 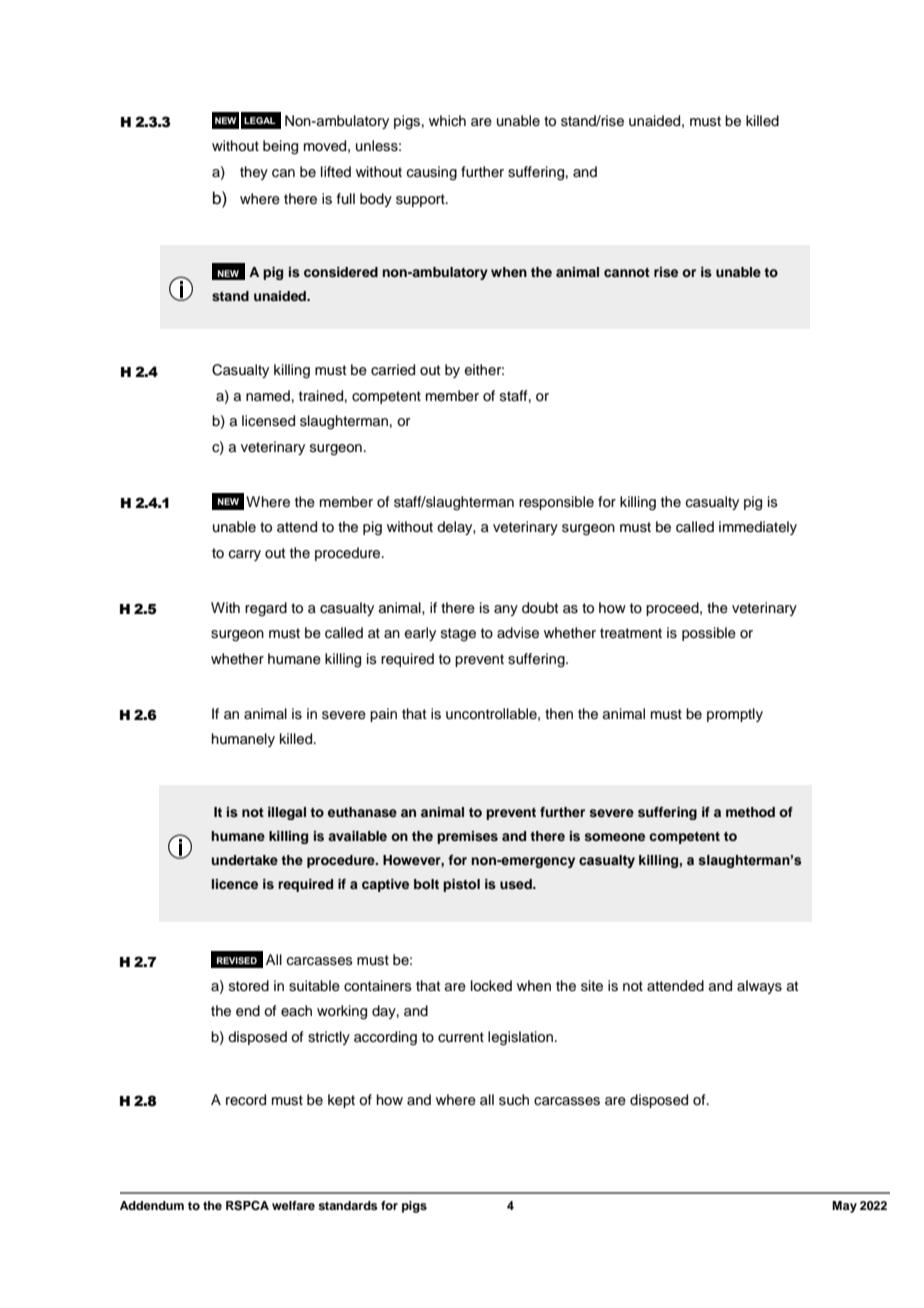 I want to click on RSPCA, so click(x=247, y=1206).
